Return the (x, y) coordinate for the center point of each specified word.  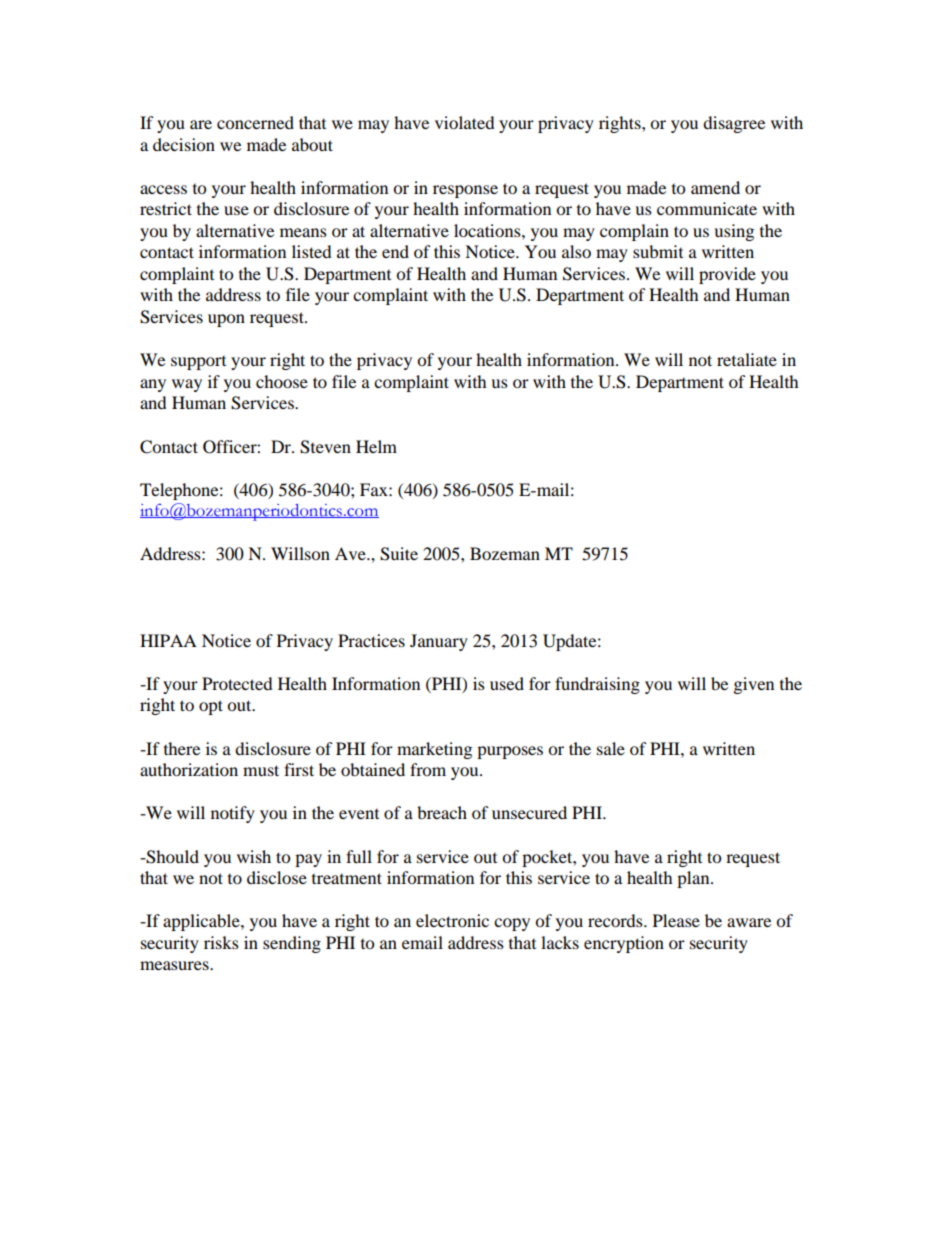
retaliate (747, 359)
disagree (734, 124)
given (754, 685)
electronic (452, 920)
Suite (399, 554)
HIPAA (168, 640)
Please (676, 920)
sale (611, 748)
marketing (434, 750)
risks (221, 942)
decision (184, 144)
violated (465, 122)
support (198, 363)
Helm (376, 446)
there (182, 748)
